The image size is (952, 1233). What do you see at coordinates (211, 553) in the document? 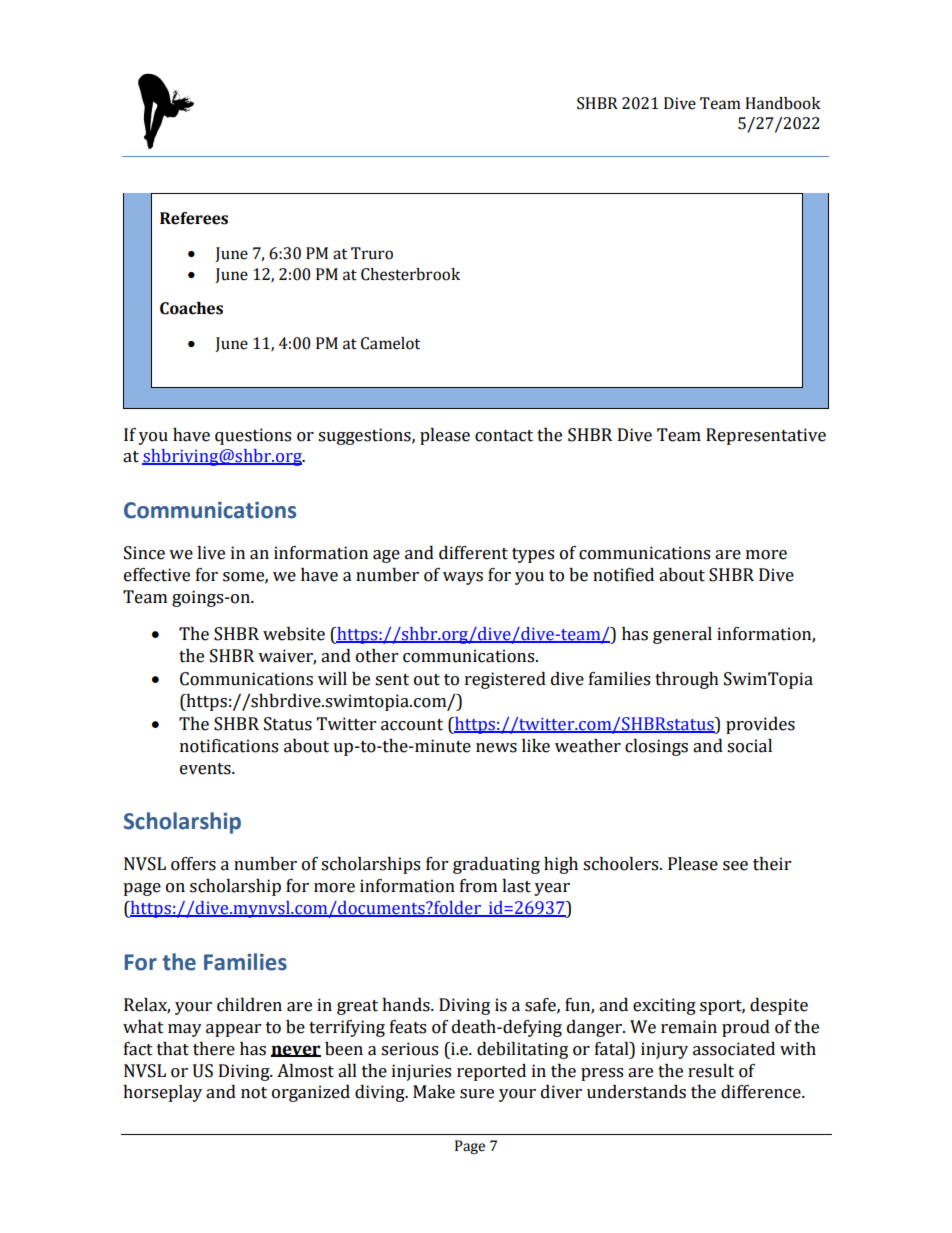
I see `live` at bounding box center [211, 553].
